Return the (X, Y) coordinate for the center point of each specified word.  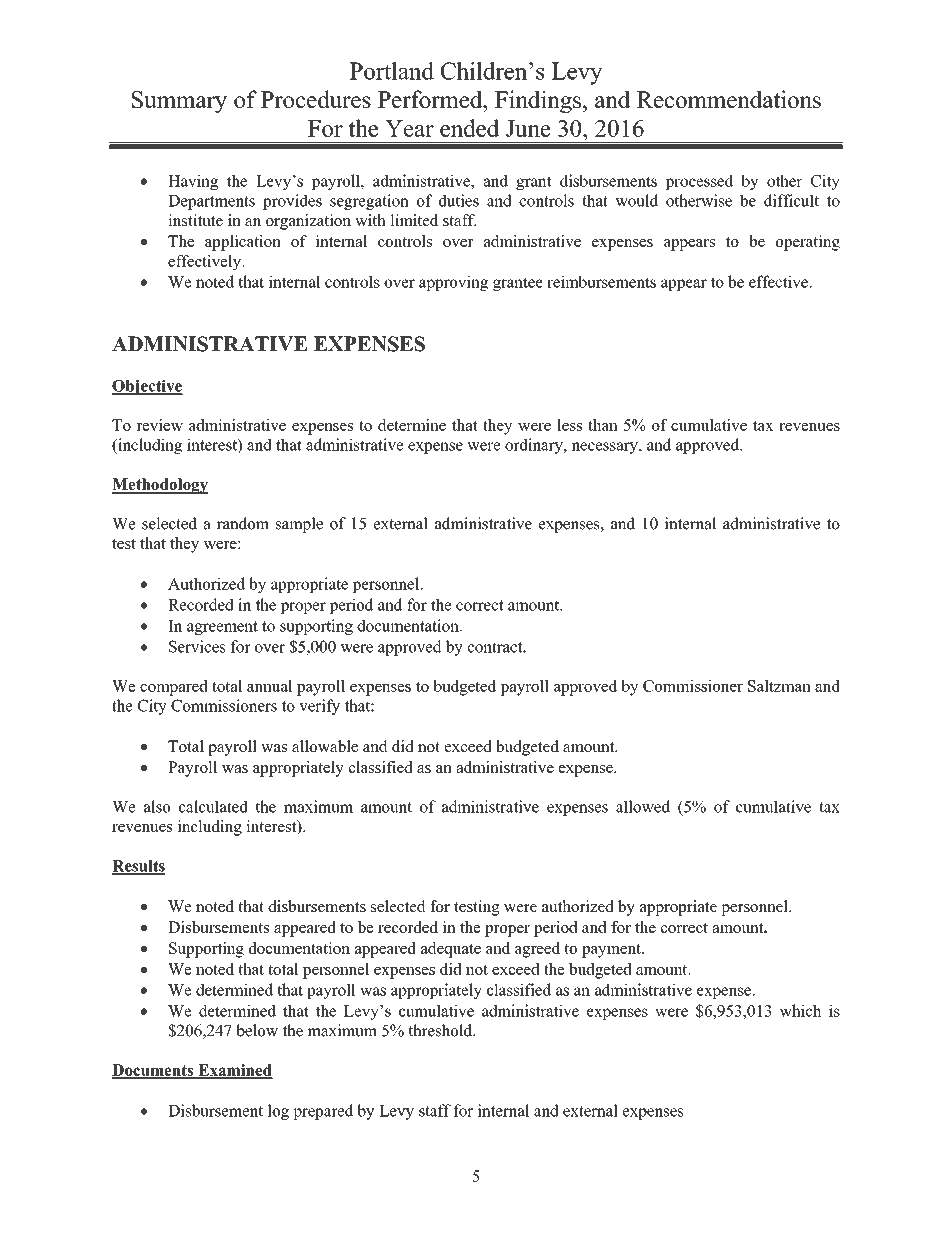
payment (612, 950)
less (569, 425)
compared (174, 688)
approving (453, 283)
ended (469, 128)
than (603, 425)
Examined (234, 1071)
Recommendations (729, 99)
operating (808, 243)
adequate (451, 950)
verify (319, 707)
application (243, 243)
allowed (643, 806)
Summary (179, 102)
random (243, 523)
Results (138, 867)
